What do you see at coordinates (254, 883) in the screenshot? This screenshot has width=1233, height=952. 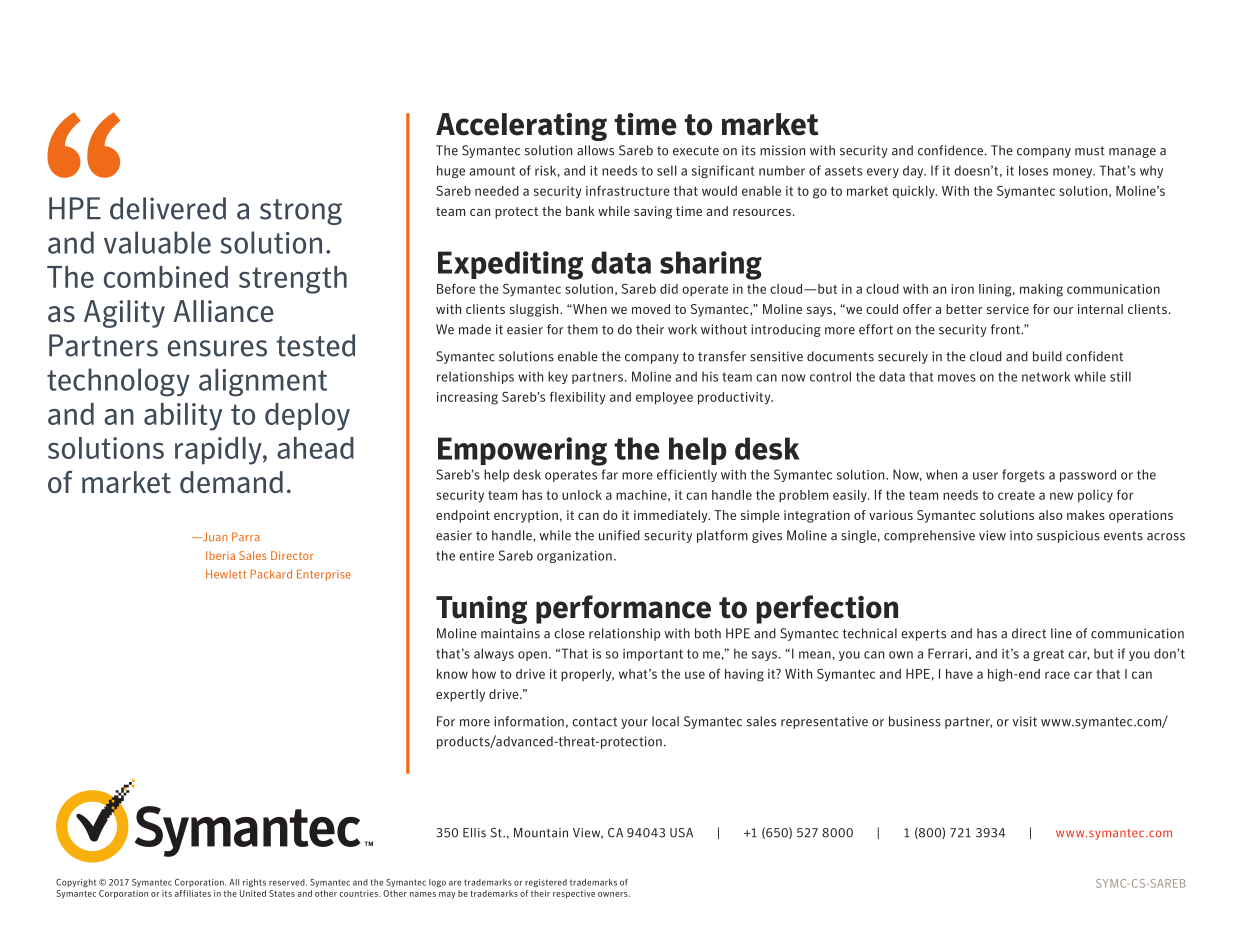 I see `rights` at bounding box center [254, 883].
